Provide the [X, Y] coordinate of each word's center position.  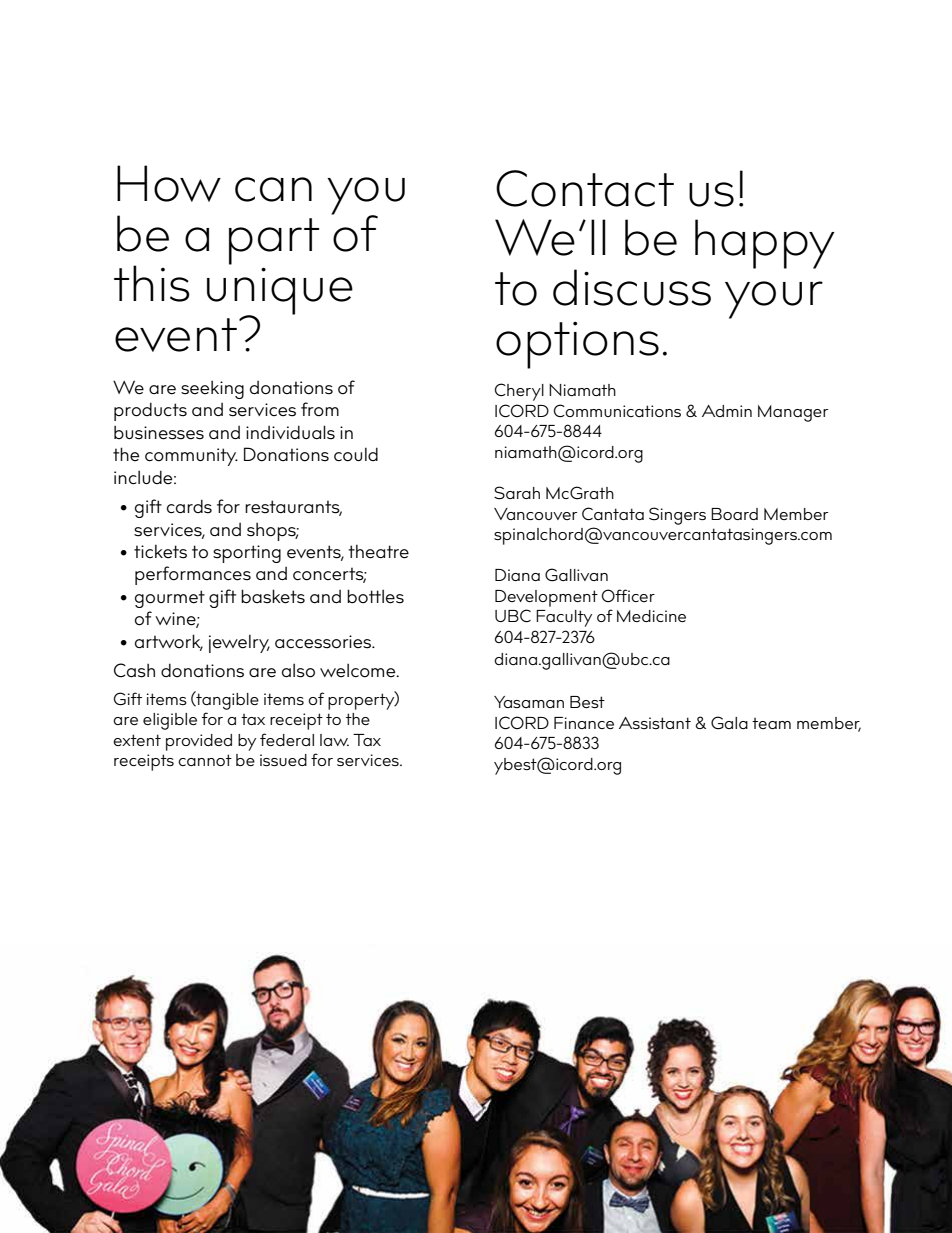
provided [199, 742]
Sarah [517, 493]
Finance [584, 723]
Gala [729, 723]
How [169, 183]
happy [765, 244]
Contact [585, 188]
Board [734, 514]
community [191, 457]
